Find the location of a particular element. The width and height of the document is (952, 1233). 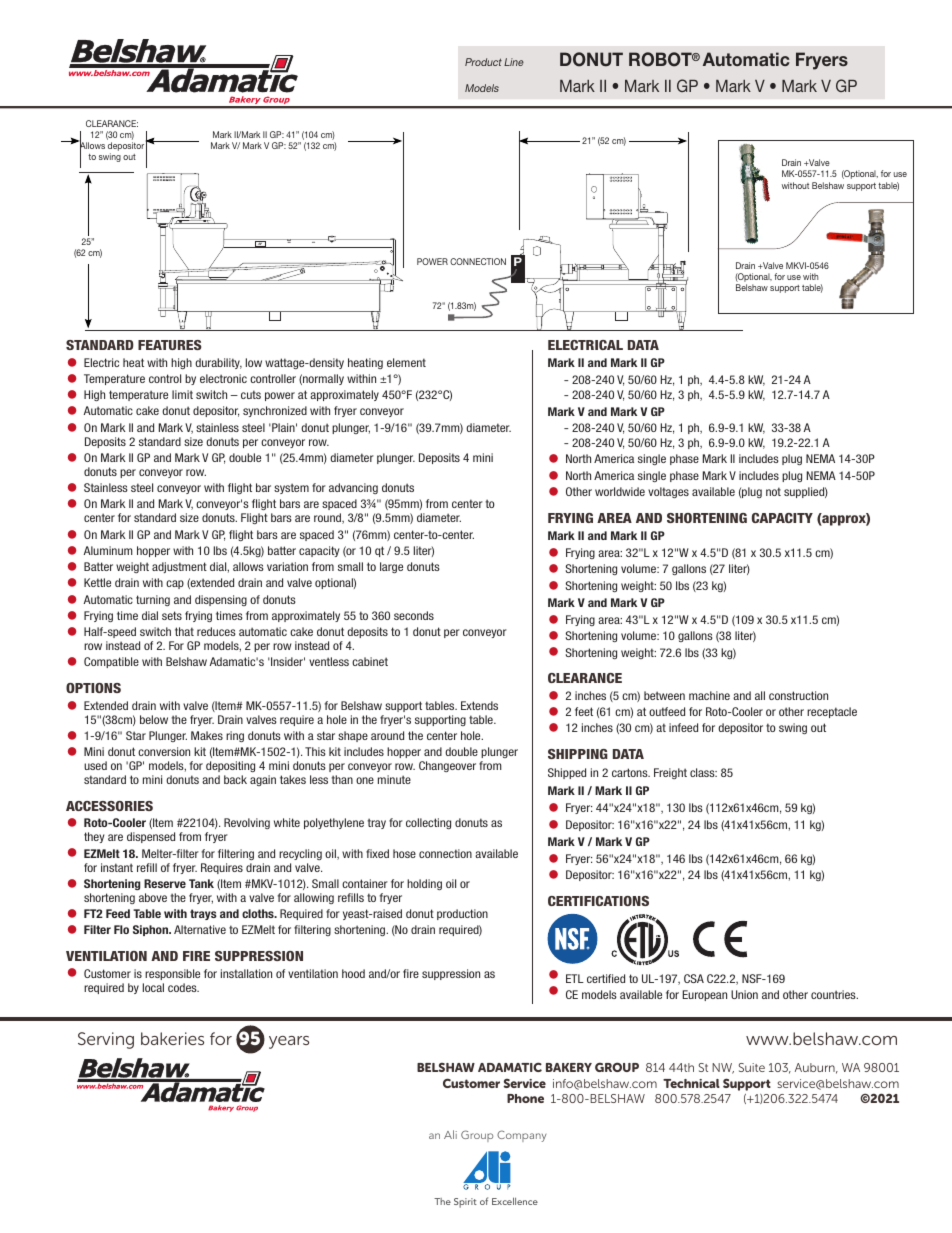

Union is located at coordinates (744, 994).
